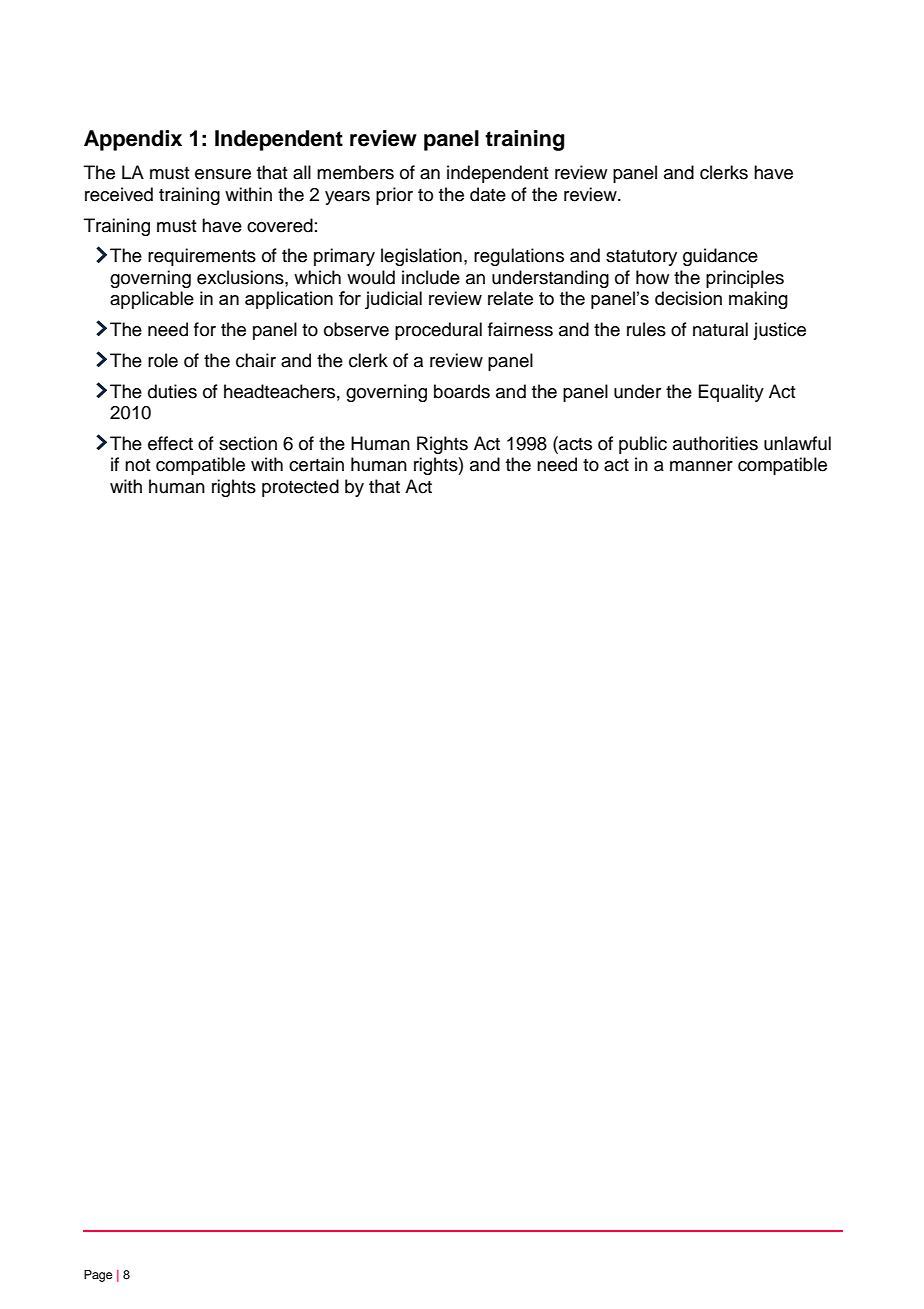 This document has width=924, height=1309. I want to click on Page, so click(98, 1276).
